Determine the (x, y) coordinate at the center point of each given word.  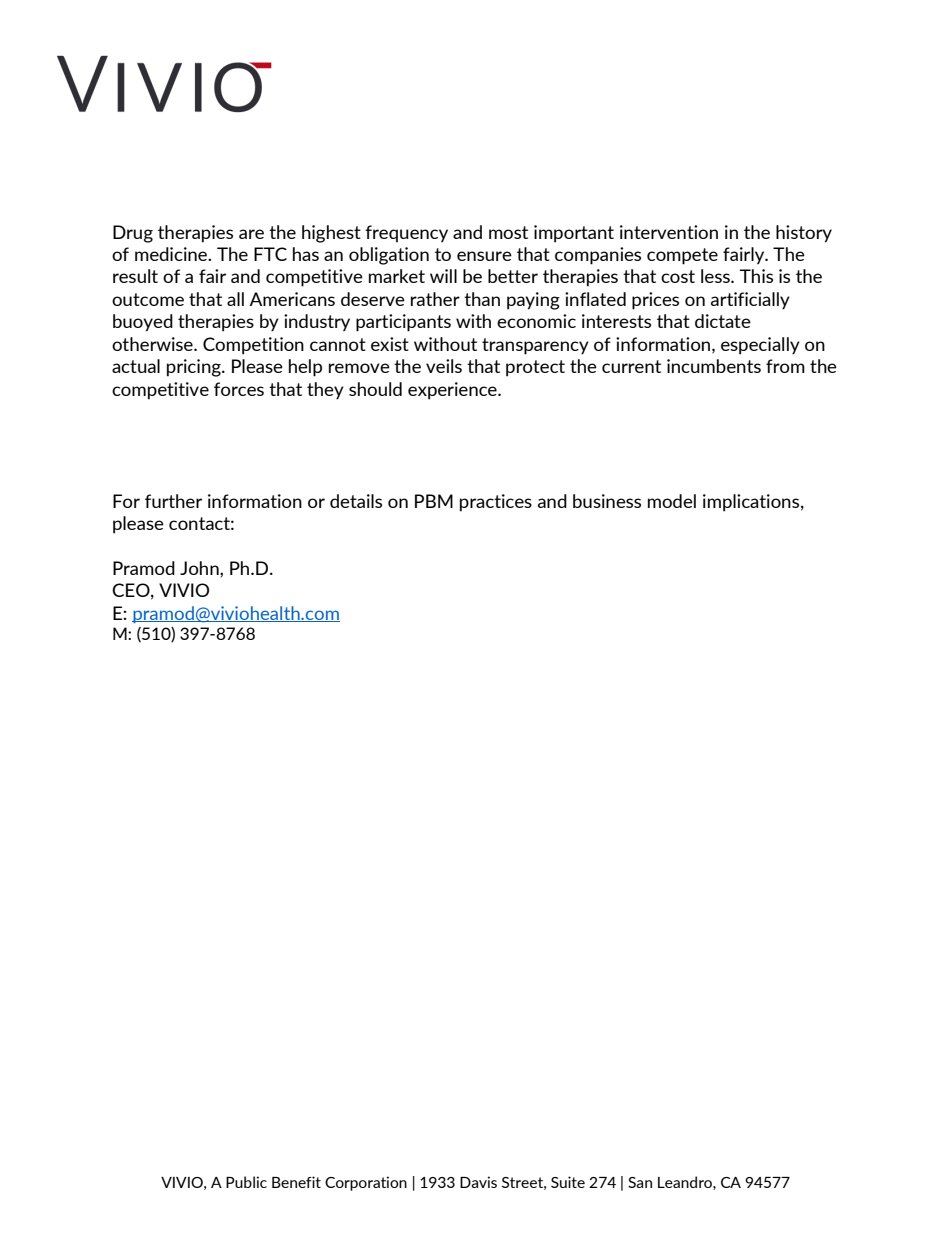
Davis (478, 1182)
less (716, 276)
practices (496, 503)
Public (246, 1182)
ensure (484, 256)
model (672, 501)
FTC (270, 254)
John (200, 568)
